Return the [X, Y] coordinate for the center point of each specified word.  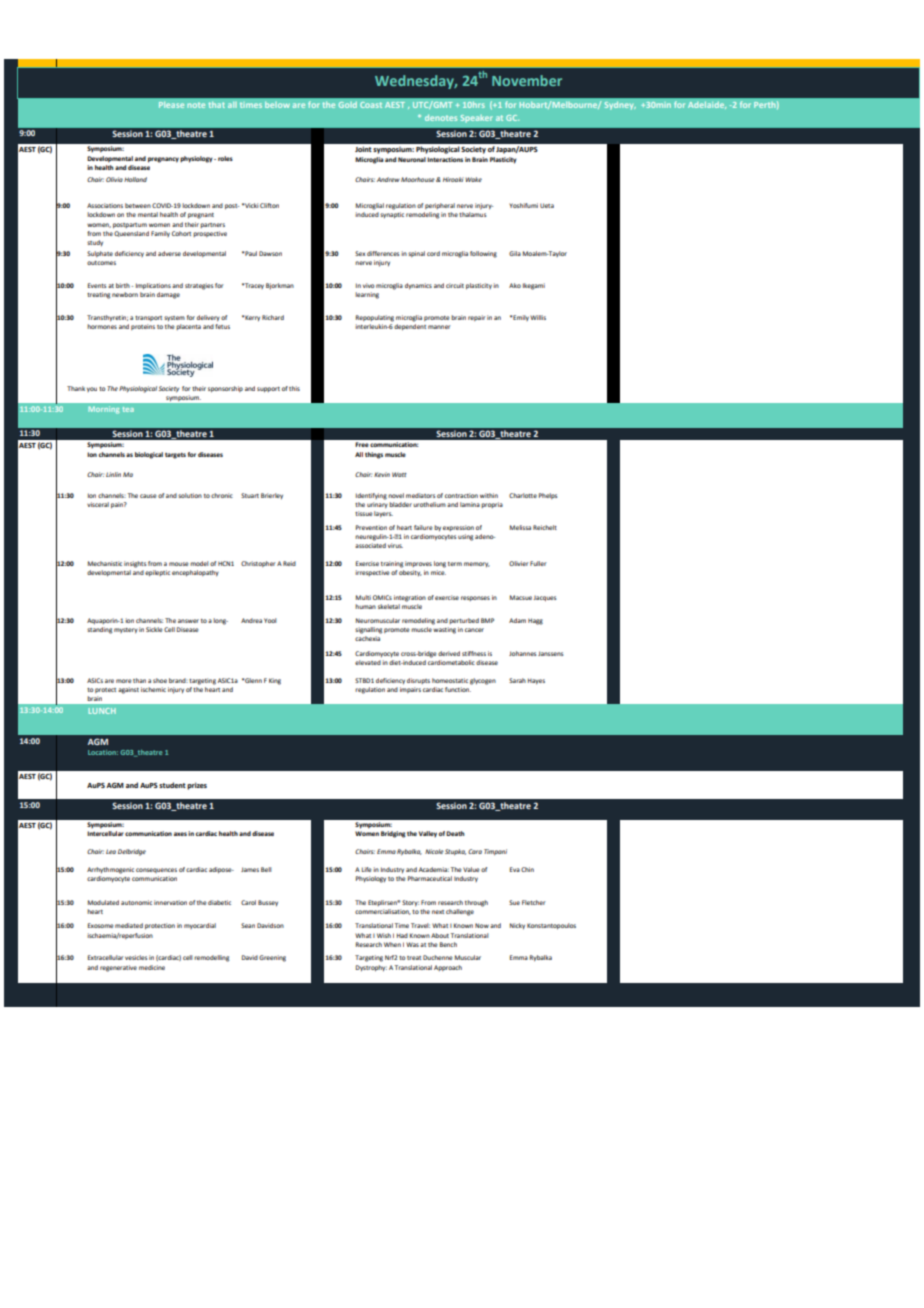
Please [171, 104]
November [527, 80]
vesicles [136, 957]
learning [367, 295]
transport [148, 318]
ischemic [153, 689]
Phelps [548, 496]
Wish [384, 935]
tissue [364, 513]
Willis [538, 317]
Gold [347, 104]
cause [148, 496]
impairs [410, 690]
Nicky [517, 926]
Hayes [536, 681]
